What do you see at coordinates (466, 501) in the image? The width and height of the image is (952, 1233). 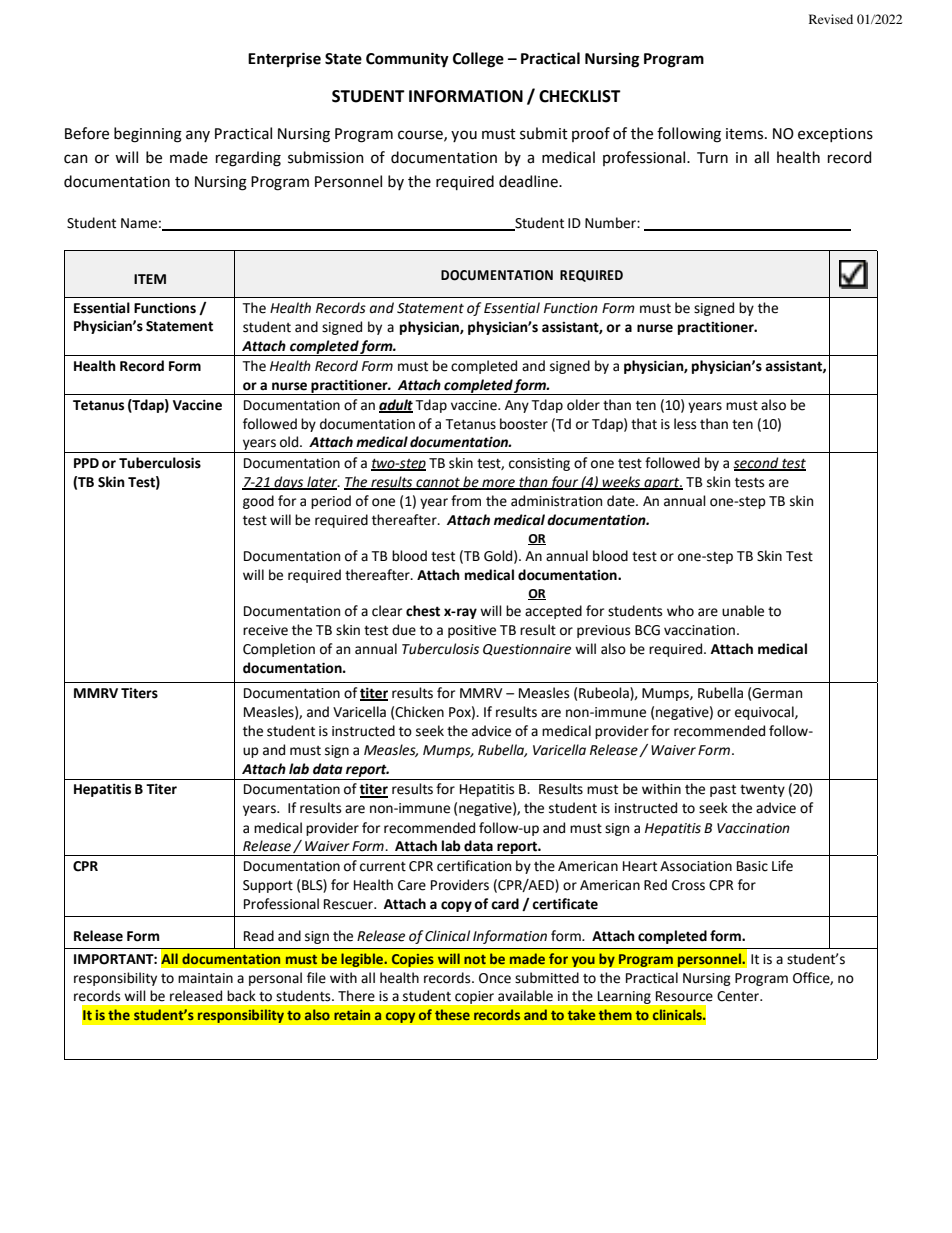 I see `from` at bounding box center [466, 501].
